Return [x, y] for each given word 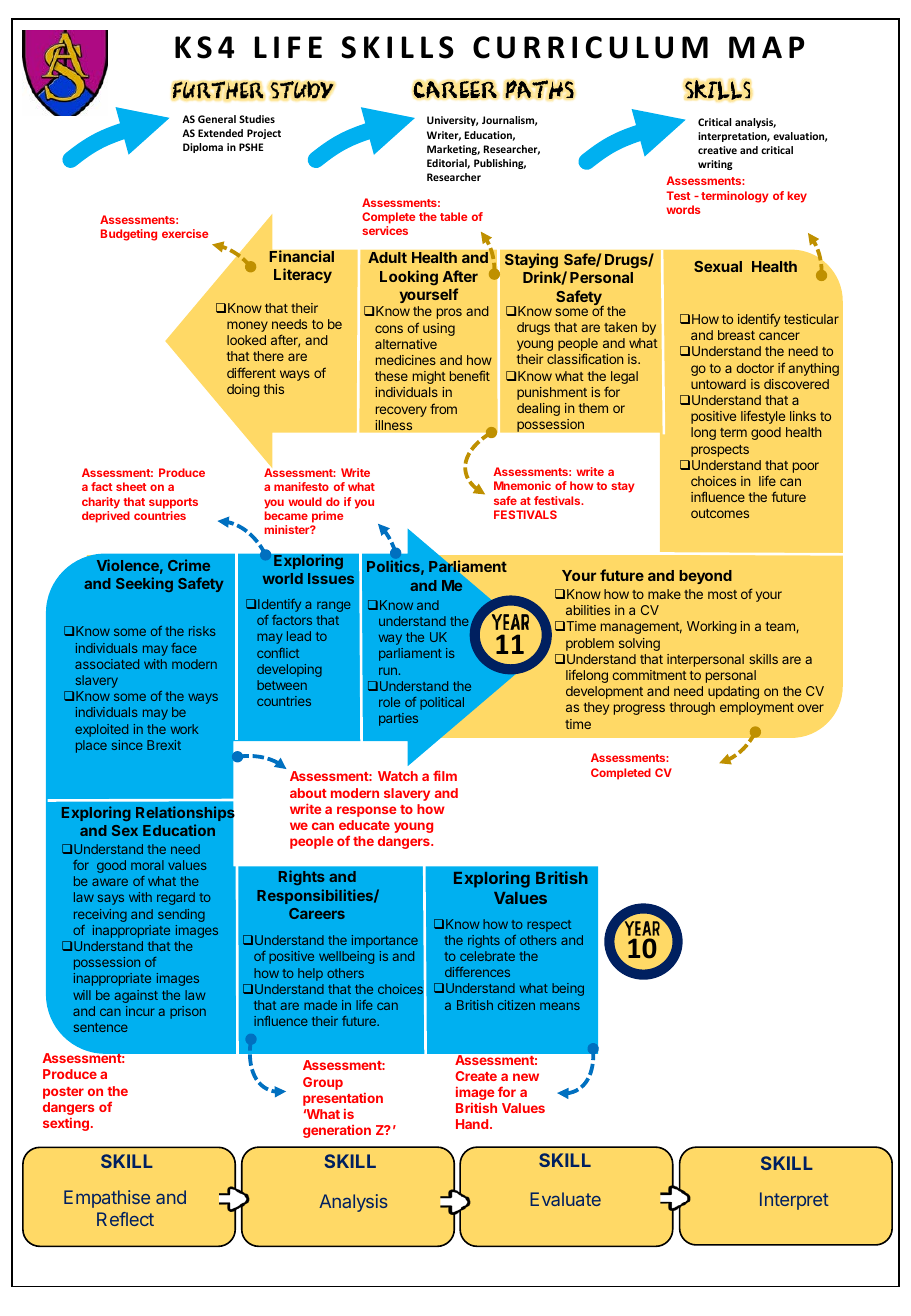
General [217, 119]
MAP [766, 47]
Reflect [125, 1219]
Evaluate [565, 1199]
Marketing [453, 150]
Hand [472, 1124]
